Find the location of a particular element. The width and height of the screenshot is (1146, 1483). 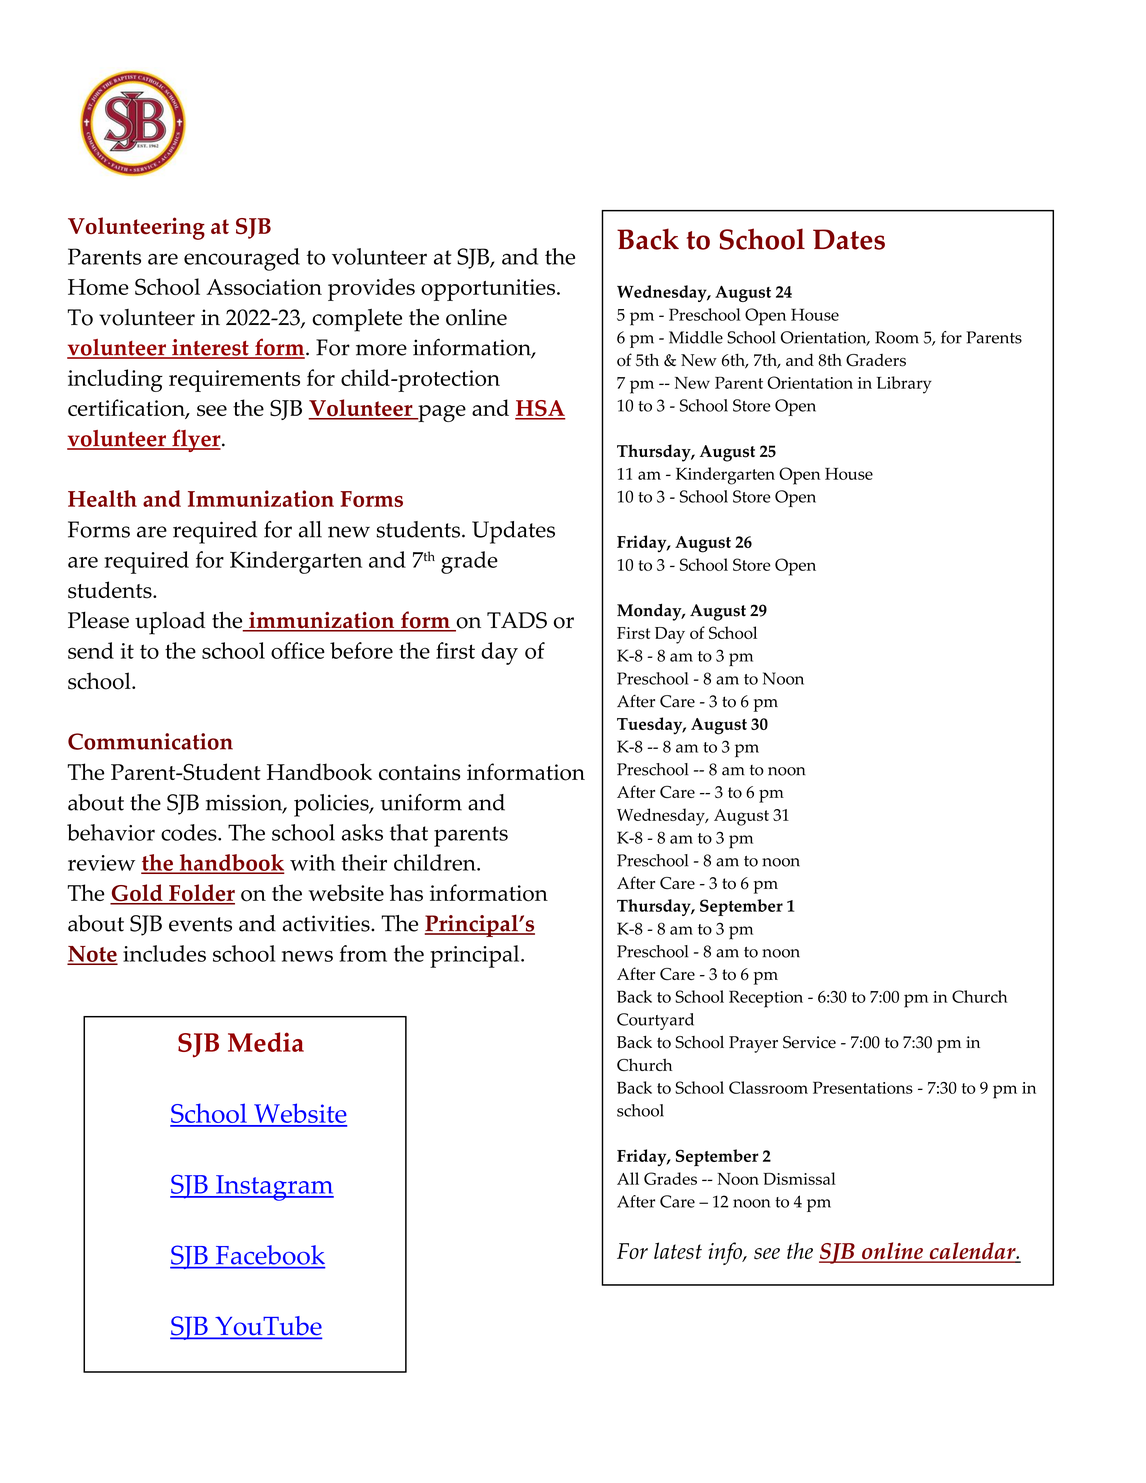

Health is located at coordinates (102, 498).
